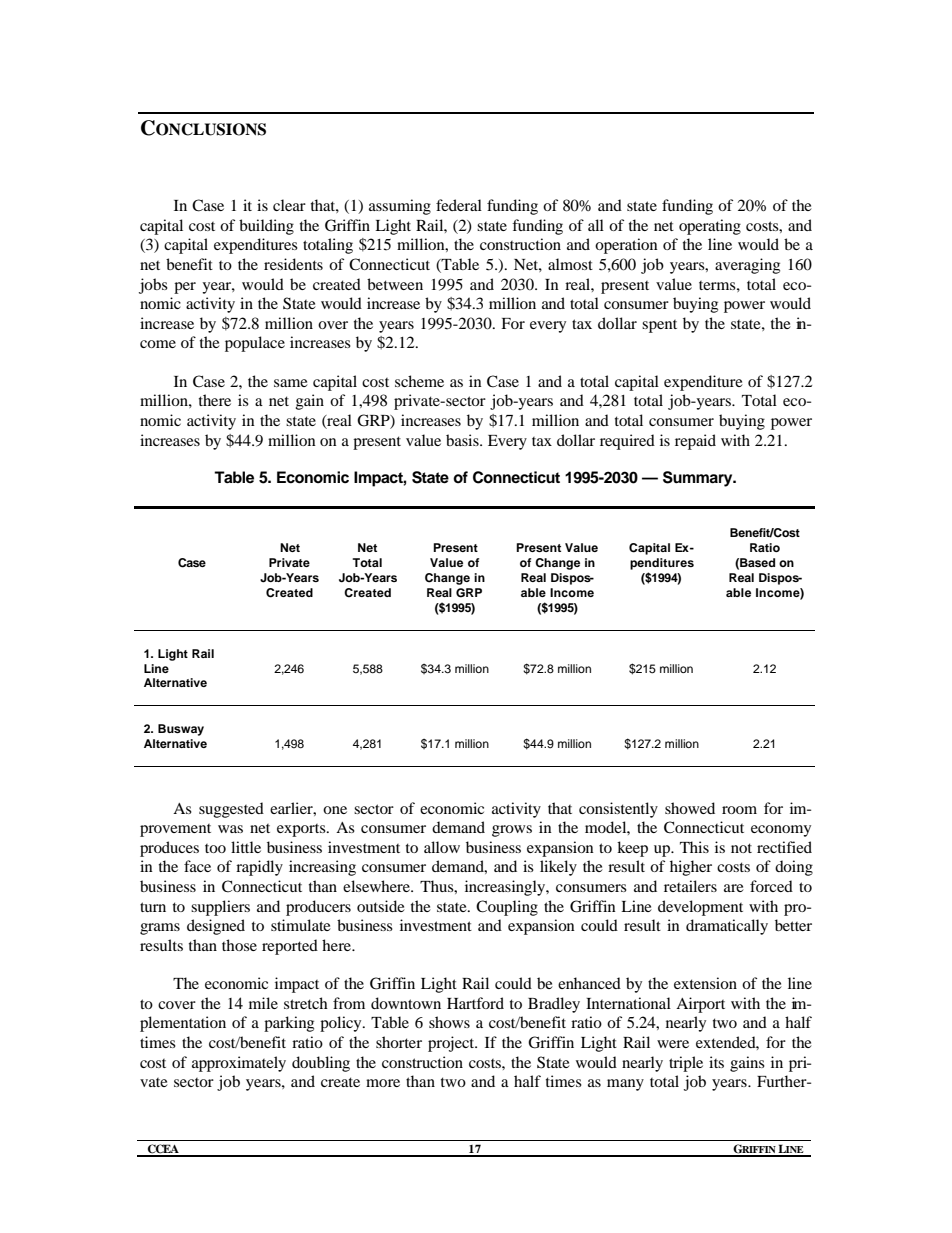 This screenshot has height=1233, width=952. Describe the element at coordinates (739, 810) in the screenshot. I see `room` at that location.
